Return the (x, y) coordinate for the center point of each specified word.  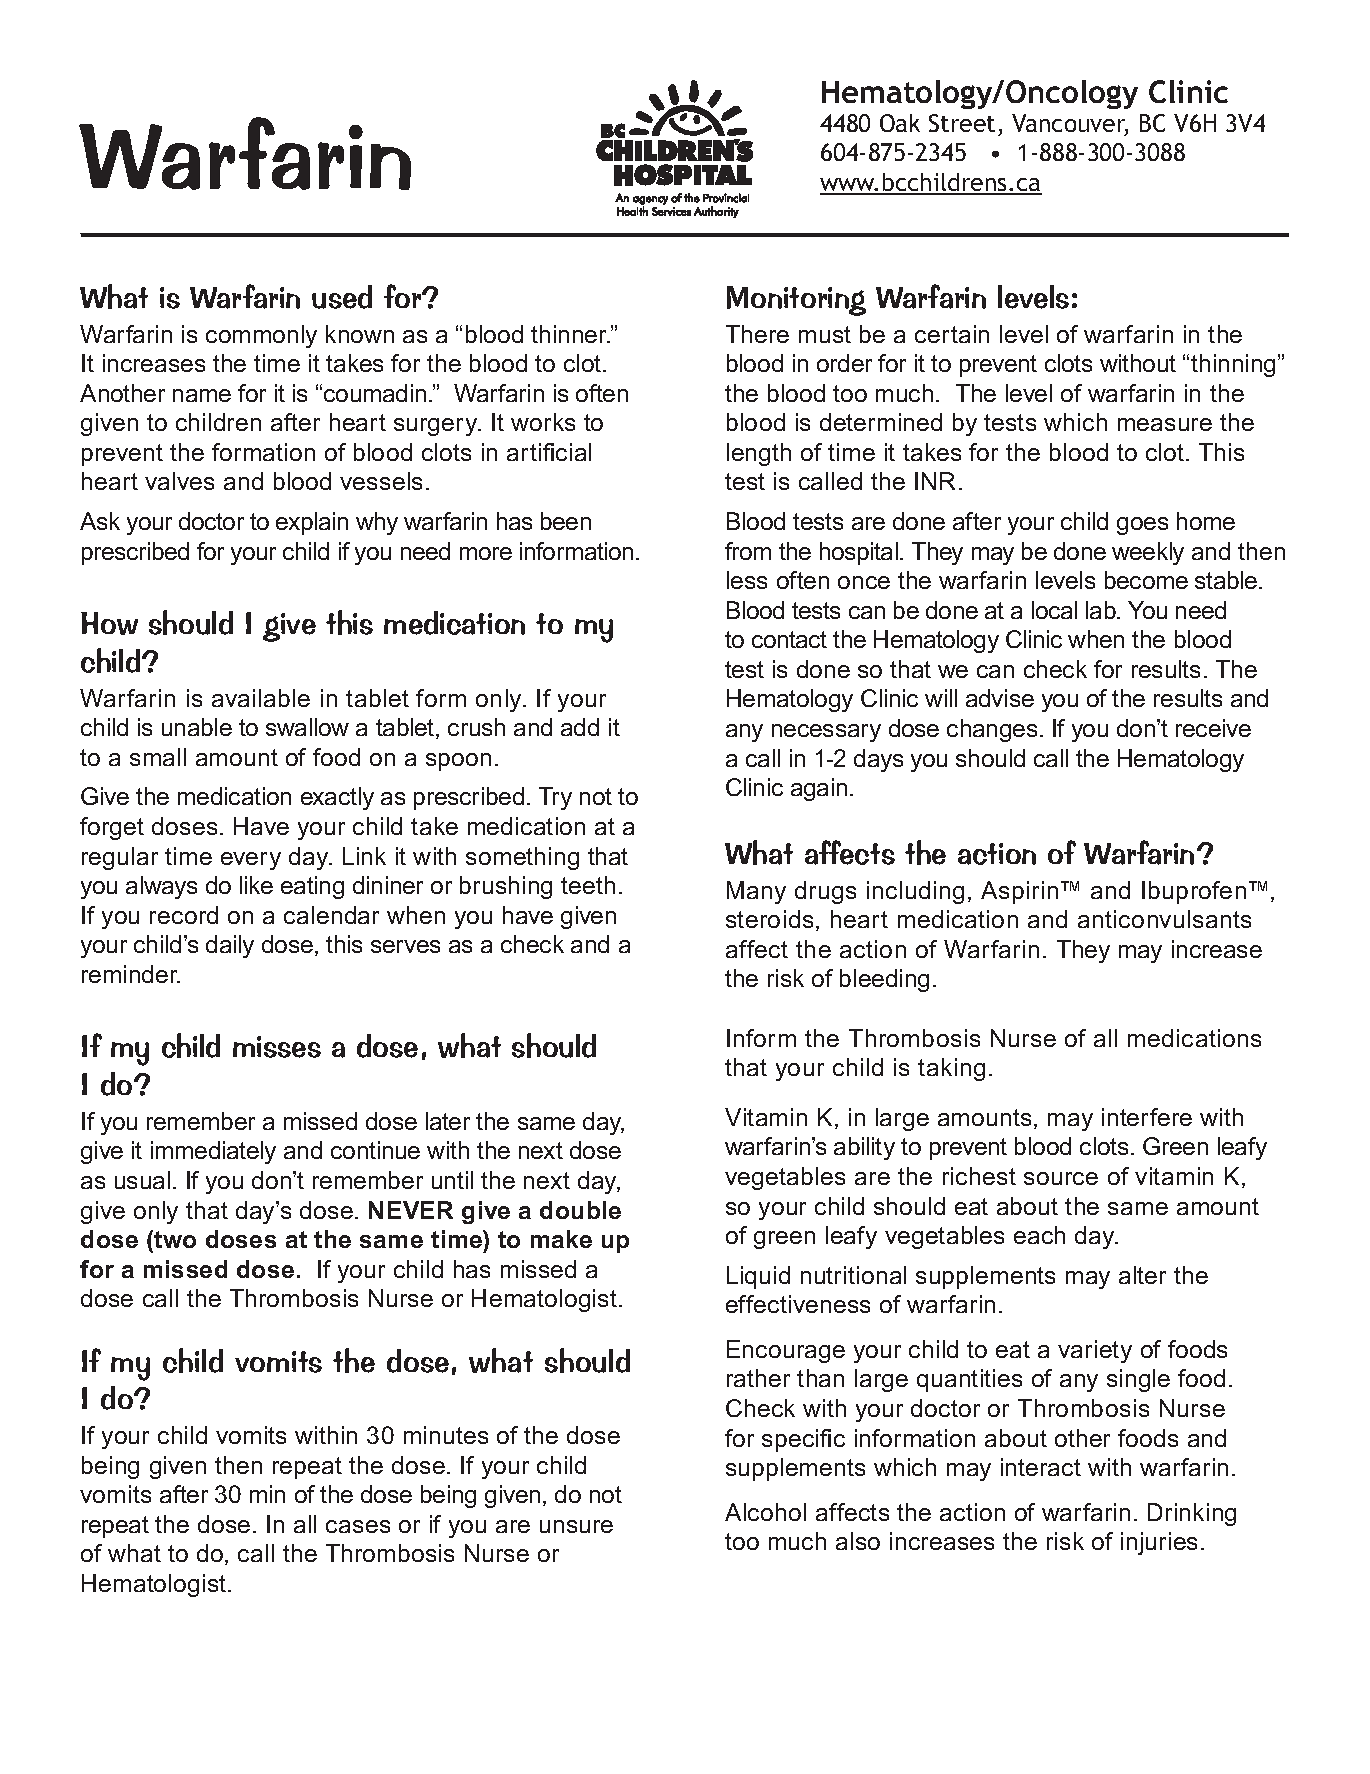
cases (358, 1526)
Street (962, 123)
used (342, 297)
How (109, 623)
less (747, 580)
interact (1041, 1467)
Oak (900, 123)
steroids (769, 919)
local (1054, 610)
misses (277, 1047)
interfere (1147, 1117)
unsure (576, 1526)
